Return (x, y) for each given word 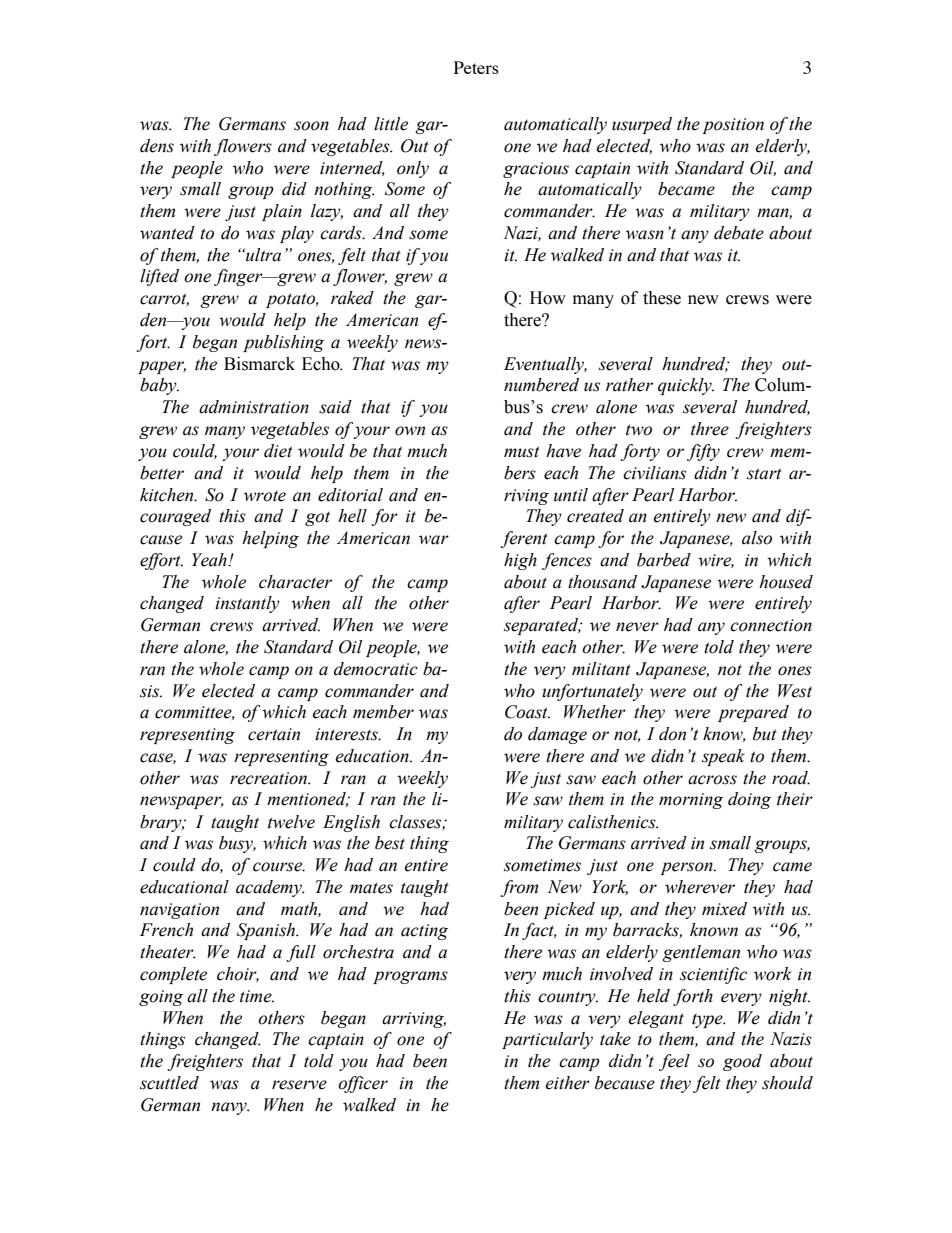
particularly (547, 1040)
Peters (476, 67)
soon (311, 126)
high (520, 561)
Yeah (210, 560)
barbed (664, 560)
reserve (299, 1085)
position (733, 126)
